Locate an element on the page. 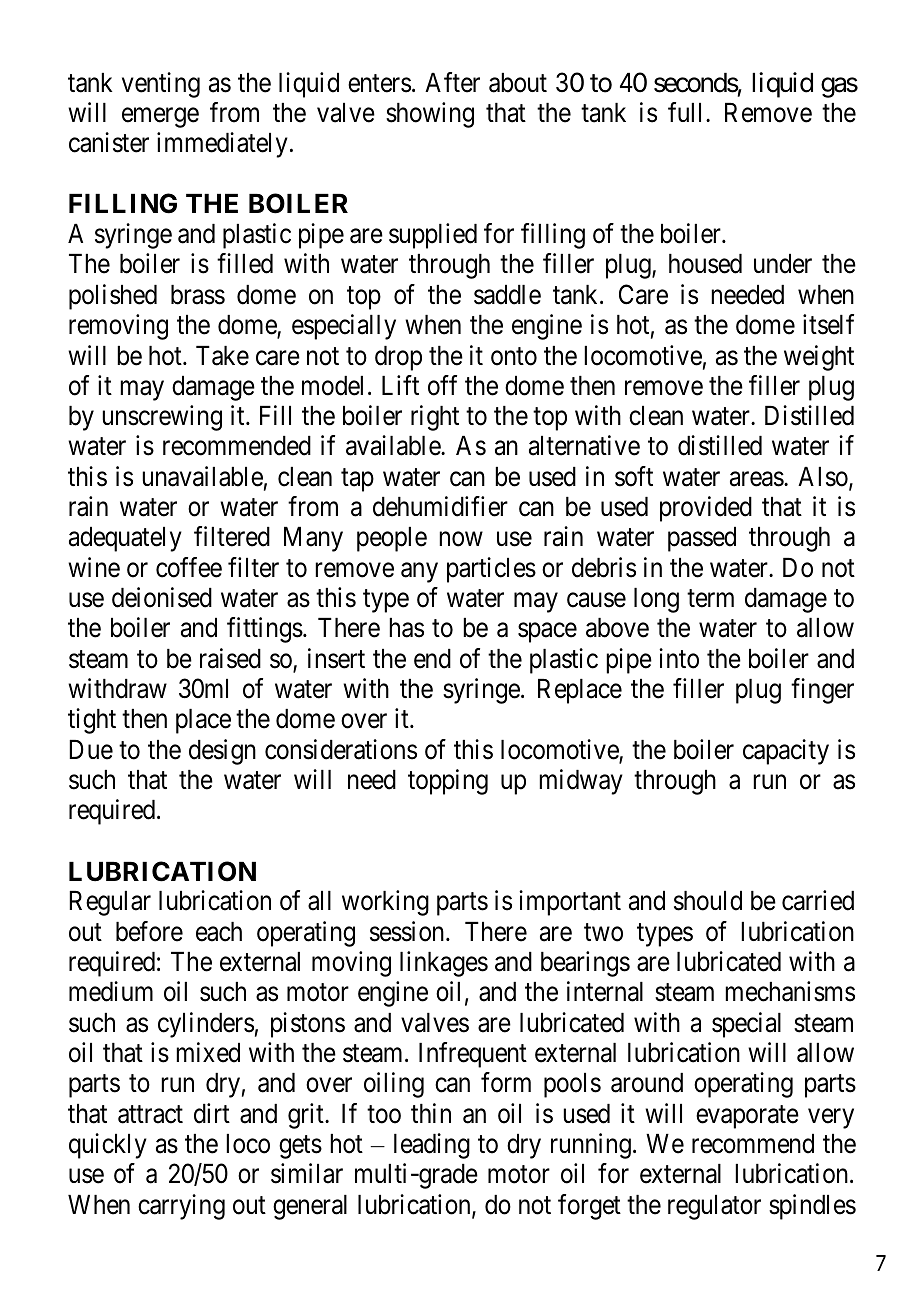 Image resolution: width=924 pixels, height=1308 pixels. leading is located at coordinates (432, 1146).
